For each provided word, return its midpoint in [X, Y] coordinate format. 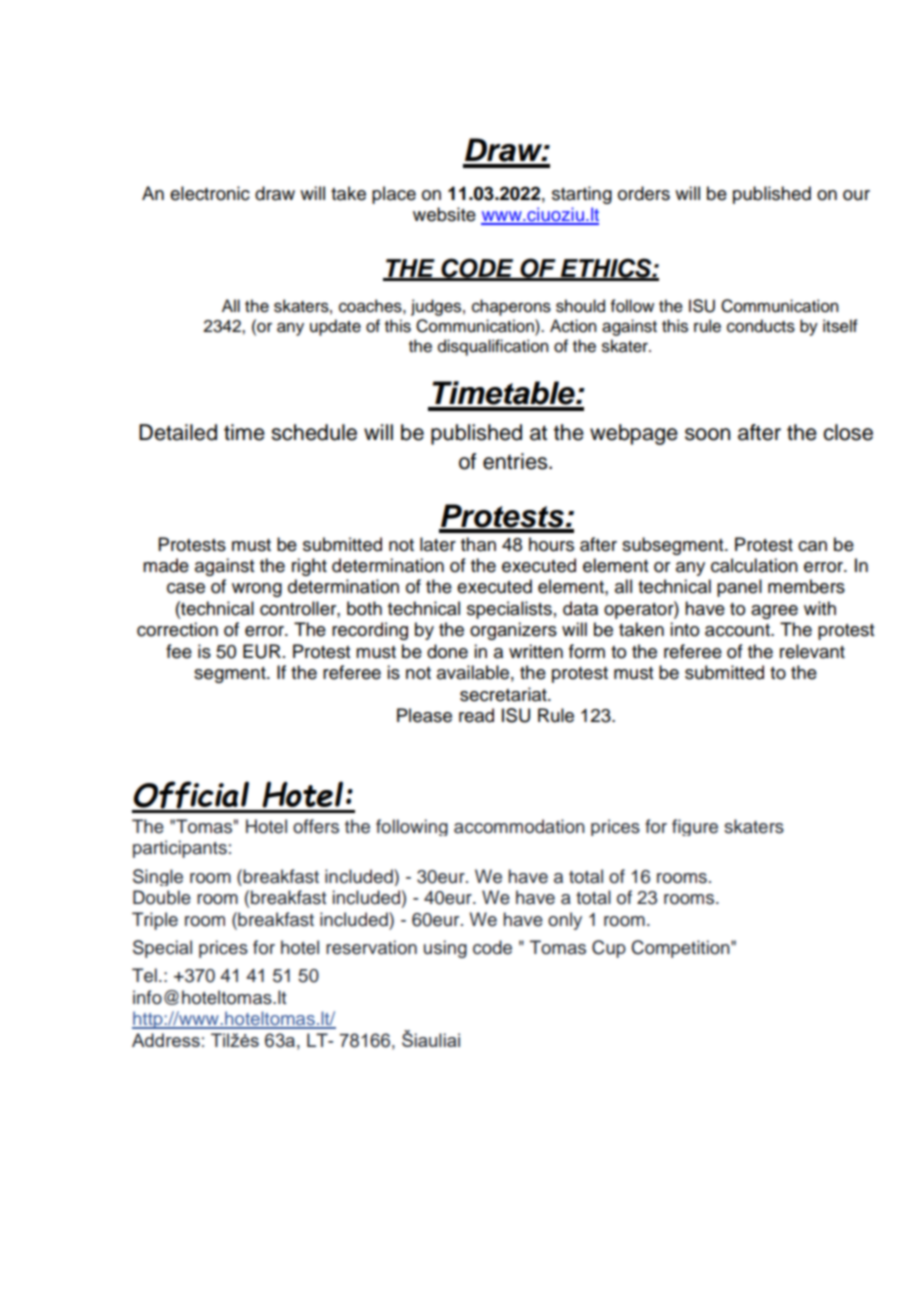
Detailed [178, 432]
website [444, 214]
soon [707, 434]
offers [316, 826]
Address [166, 1040]
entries [516, 461]
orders [644, 193]
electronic [210, 193]
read [476, 715]
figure [695, 827]
